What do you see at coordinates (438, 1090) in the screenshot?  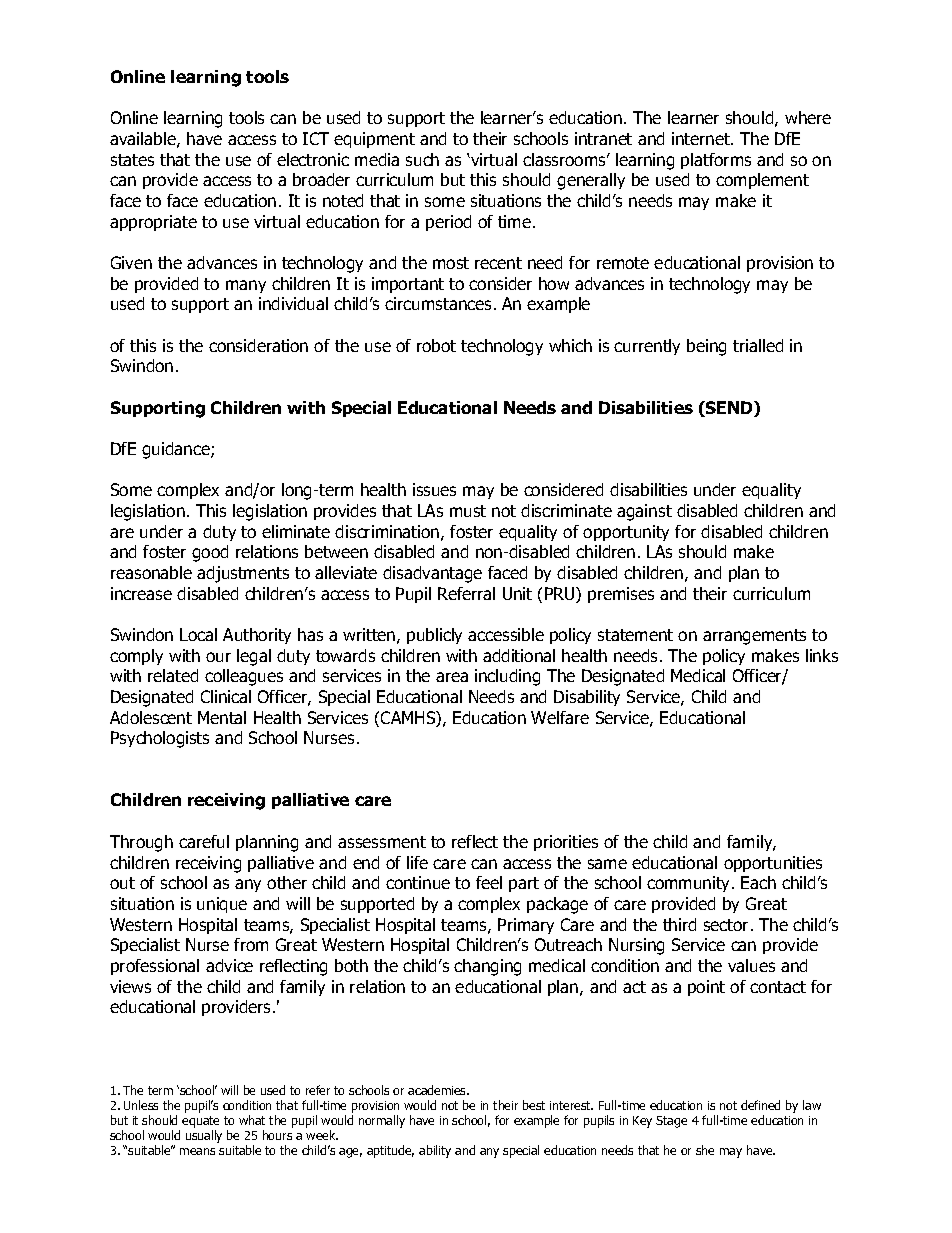 I see `academies` at bounding box center [438, 1090].
